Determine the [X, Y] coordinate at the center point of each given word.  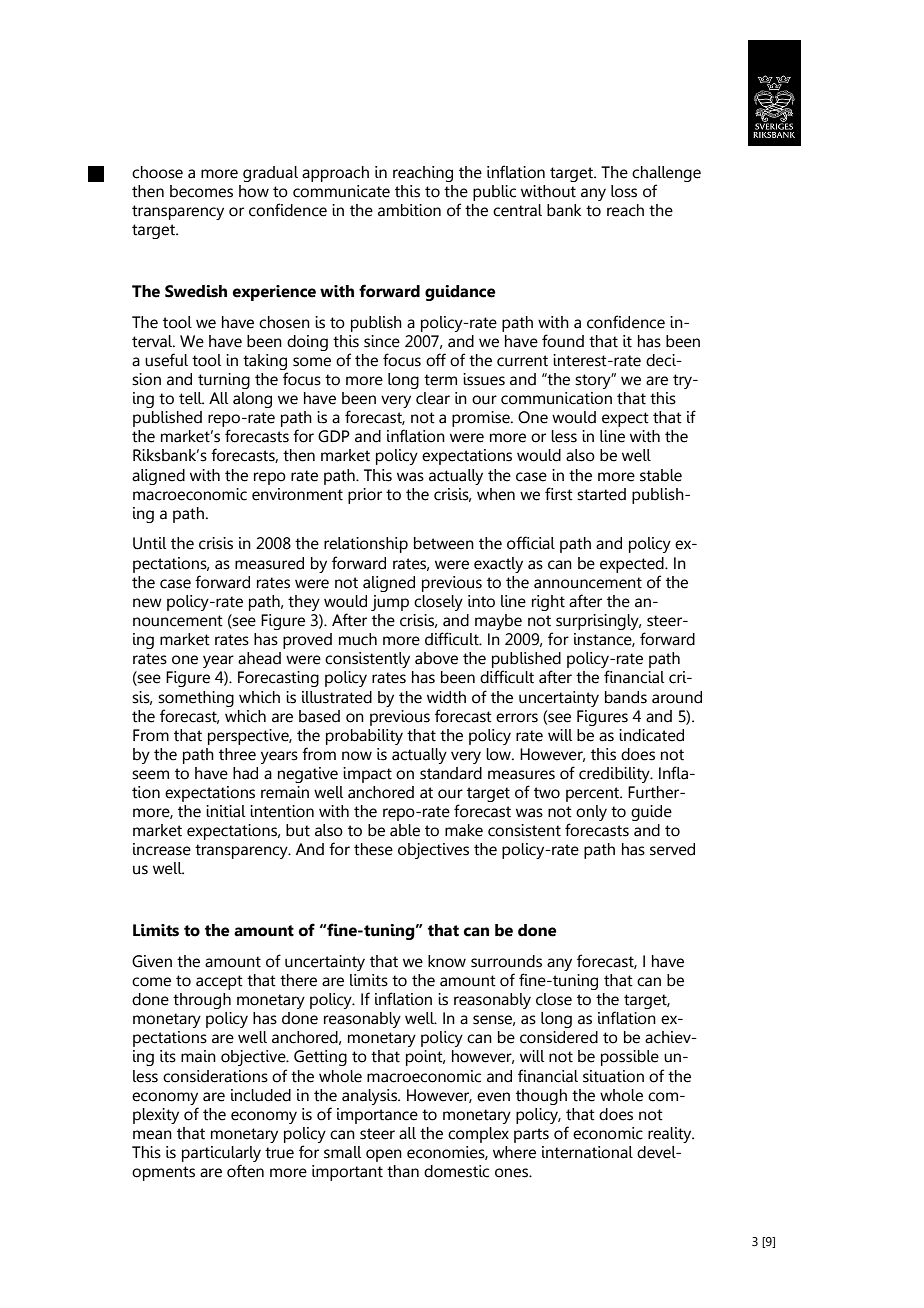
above [436, 658]
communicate [341, 191]
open [384, 1155]
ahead [259, 658]
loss [624, 191]
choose [157, 172]
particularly [221, 1154]
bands [626, 697]
